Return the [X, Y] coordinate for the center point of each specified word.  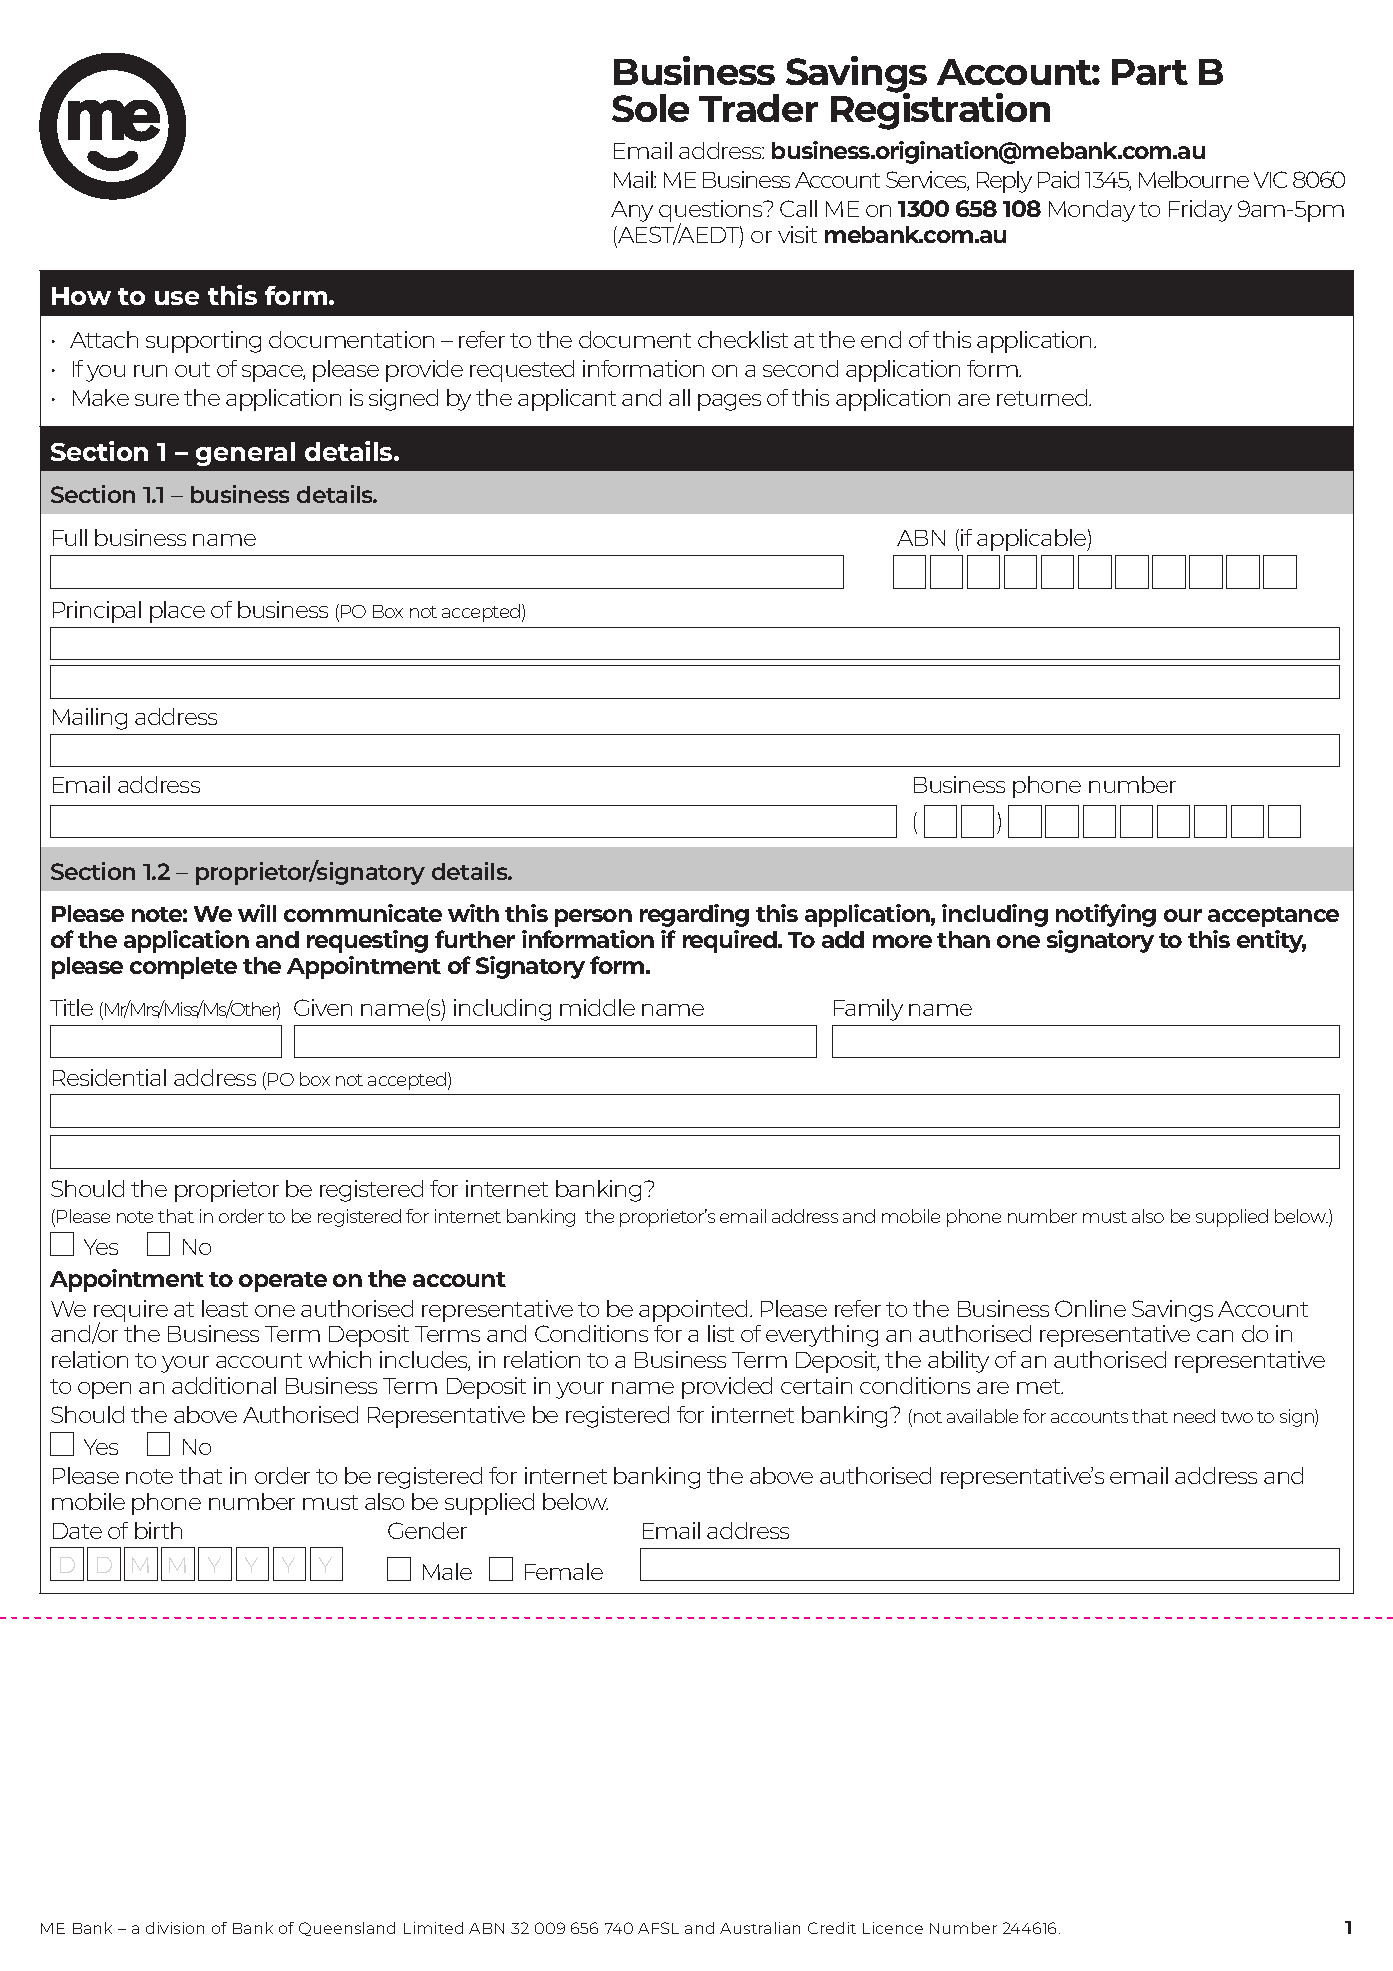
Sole [650, 108]
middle [597, 1007]
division [175, 1928]
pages [729, 402]
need [1194, 1416]
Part [1150, 72]
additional [224, 1385]
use [177, 298]
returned [1043, 397]
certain [816, 1385]
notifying [1106, 915]
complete [183, 968]
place [177, 612]
